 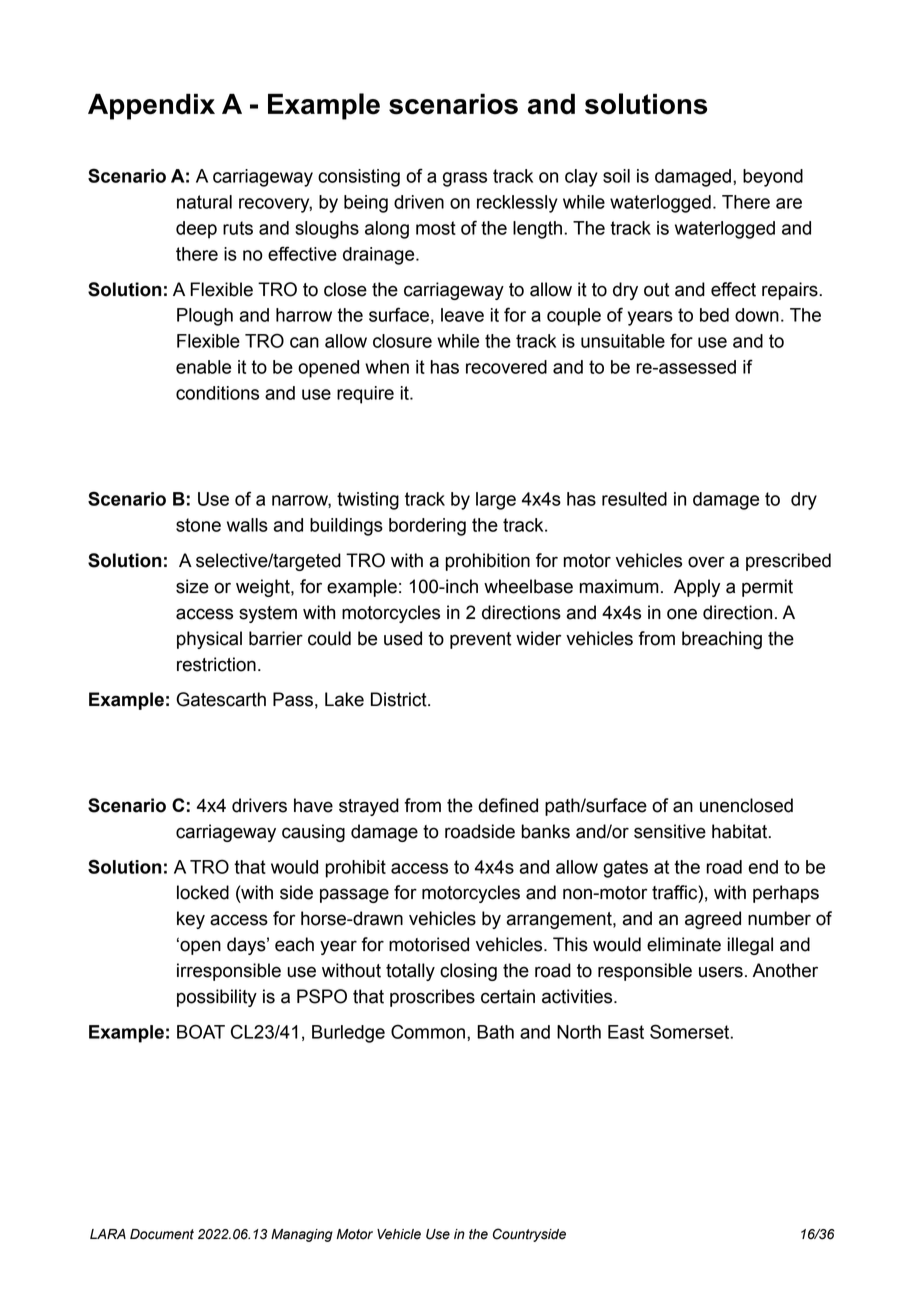 What do you see at coordinates (151, 106) in the screenshot?
I see `Appendix` at bounding box center [151, 106].
